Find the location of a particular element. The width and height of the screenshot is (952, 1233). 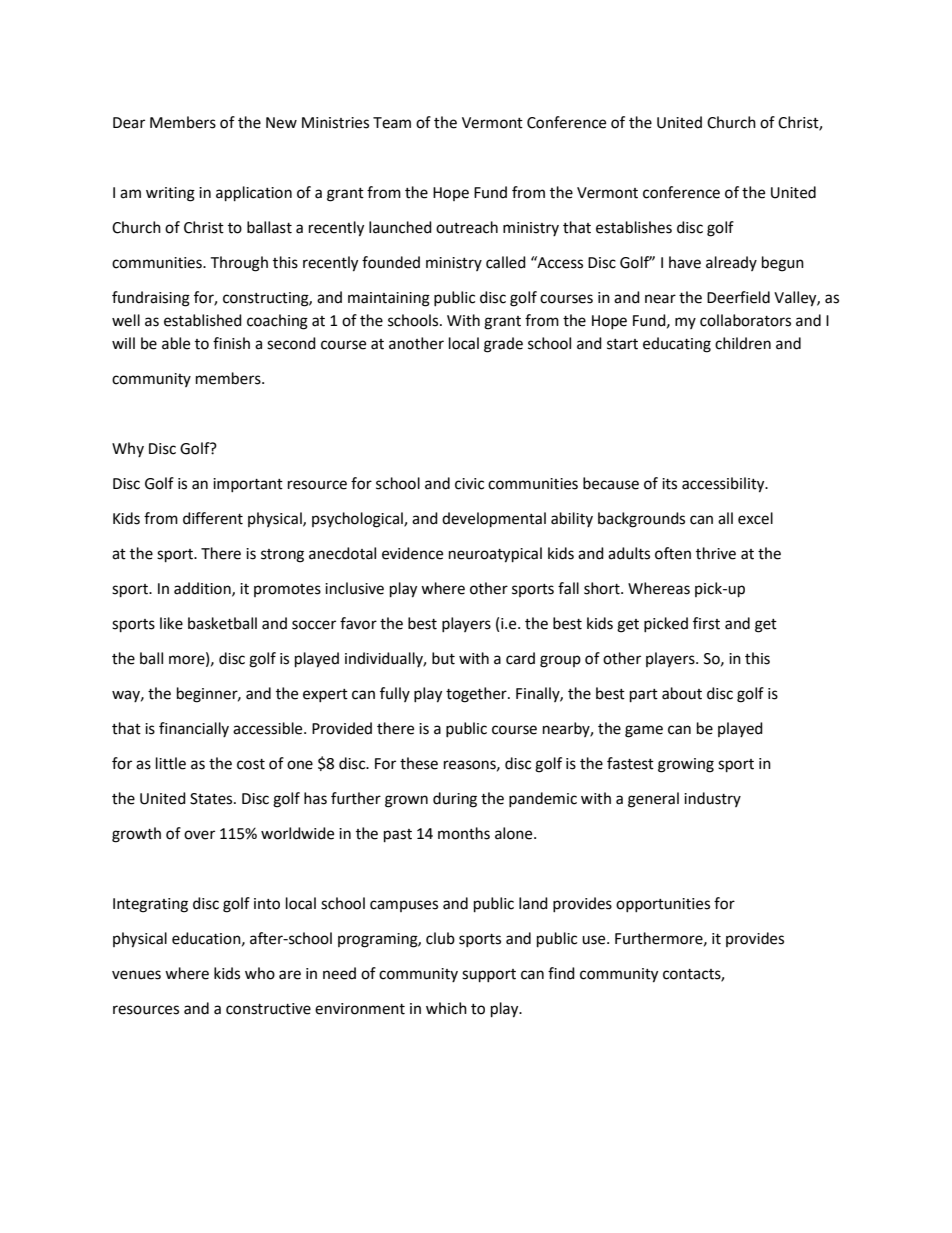

writing is located at coordinates (170, 194).
